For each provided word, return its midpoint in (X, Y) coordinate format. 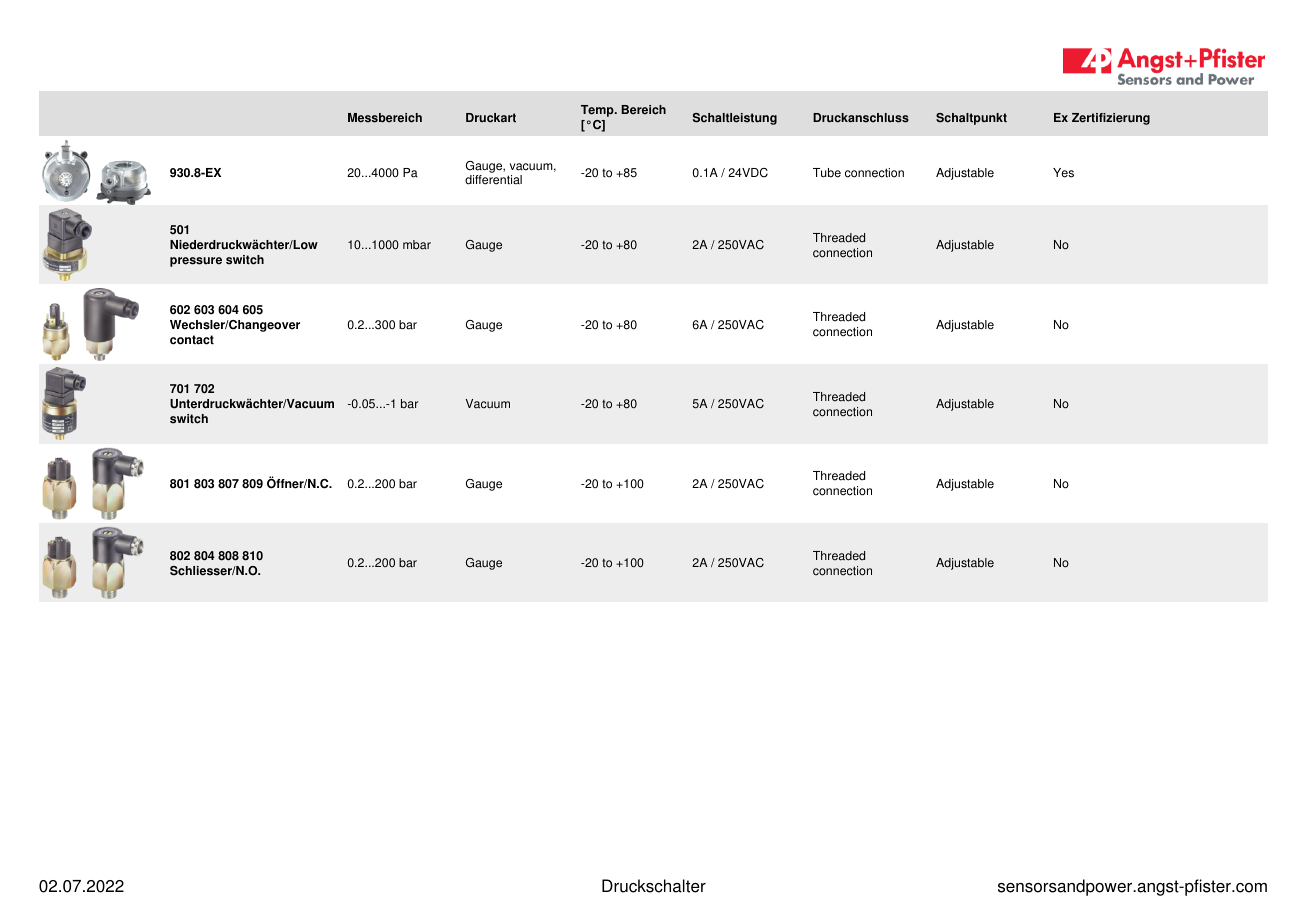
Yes (1063, 173)
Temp (598, 111)
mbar (417, 245)
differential (493, 180)
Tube (827, 173)
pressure (196, 262)
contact (192, 340)
